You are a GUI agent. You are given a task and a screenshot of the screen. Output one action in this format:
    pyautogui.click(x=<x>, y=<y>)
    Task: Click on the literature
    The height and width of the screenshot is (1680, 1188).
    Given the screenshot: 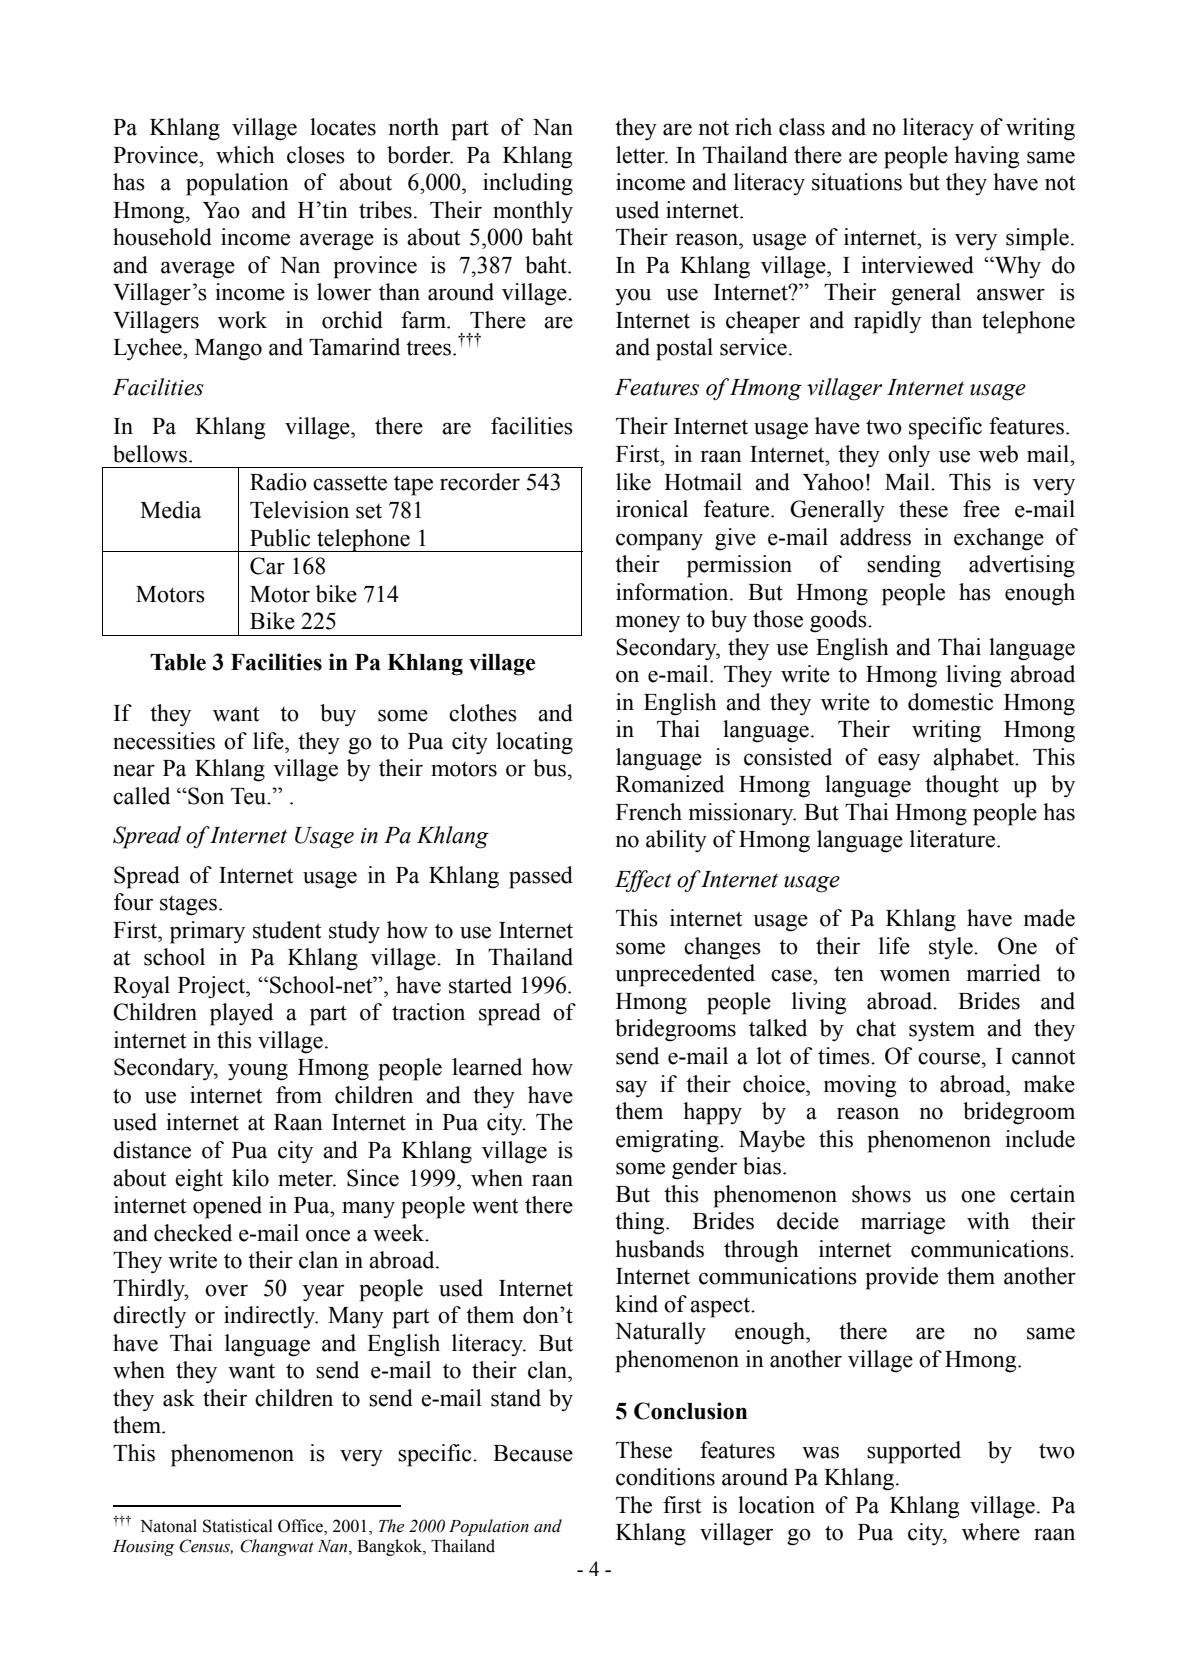 What is the action you would take?
    pyautogui.click(x=954, y=839)
